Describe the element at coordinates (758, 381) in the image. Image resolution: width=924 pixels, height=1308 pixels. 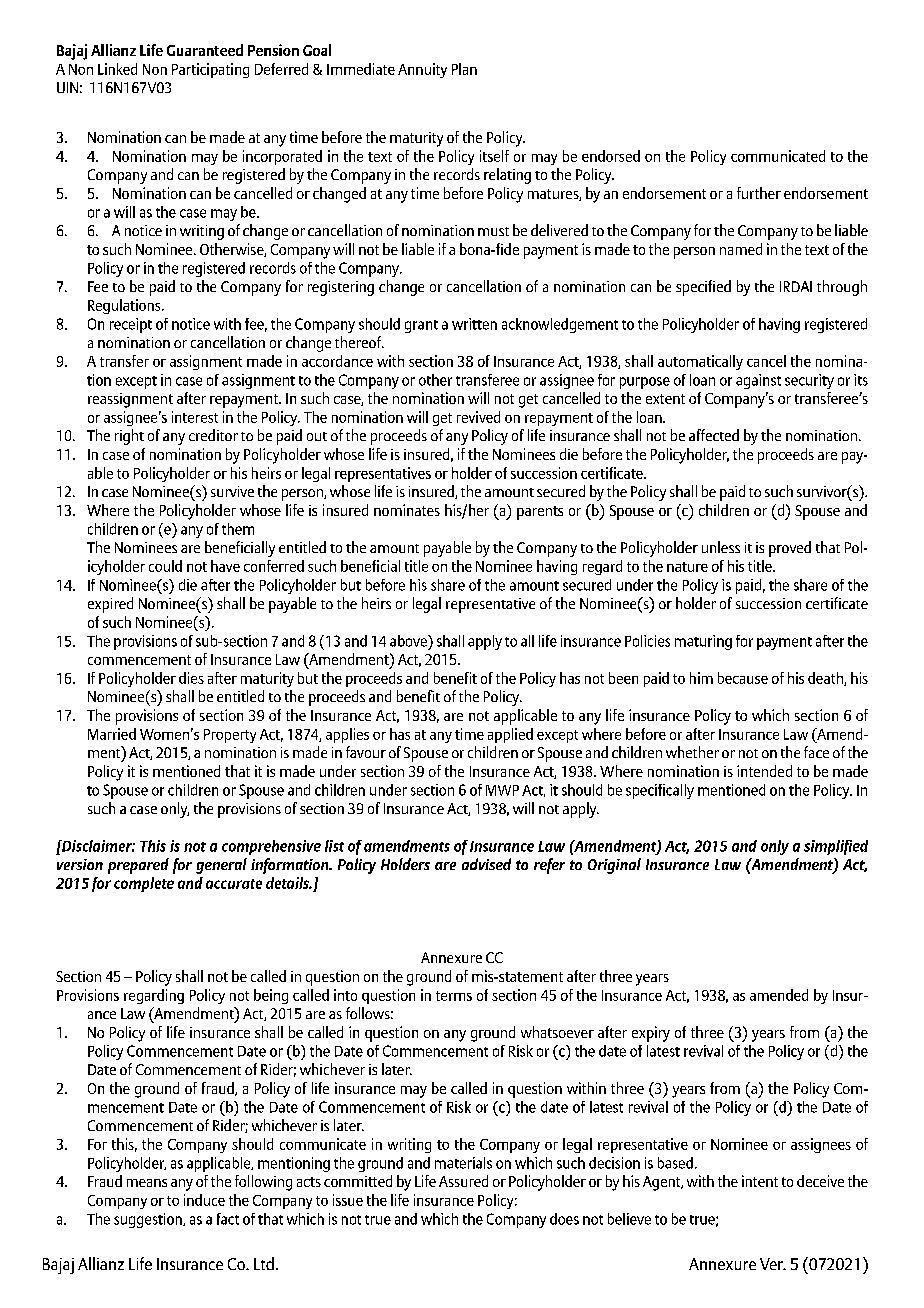
I see `against` at that location.
